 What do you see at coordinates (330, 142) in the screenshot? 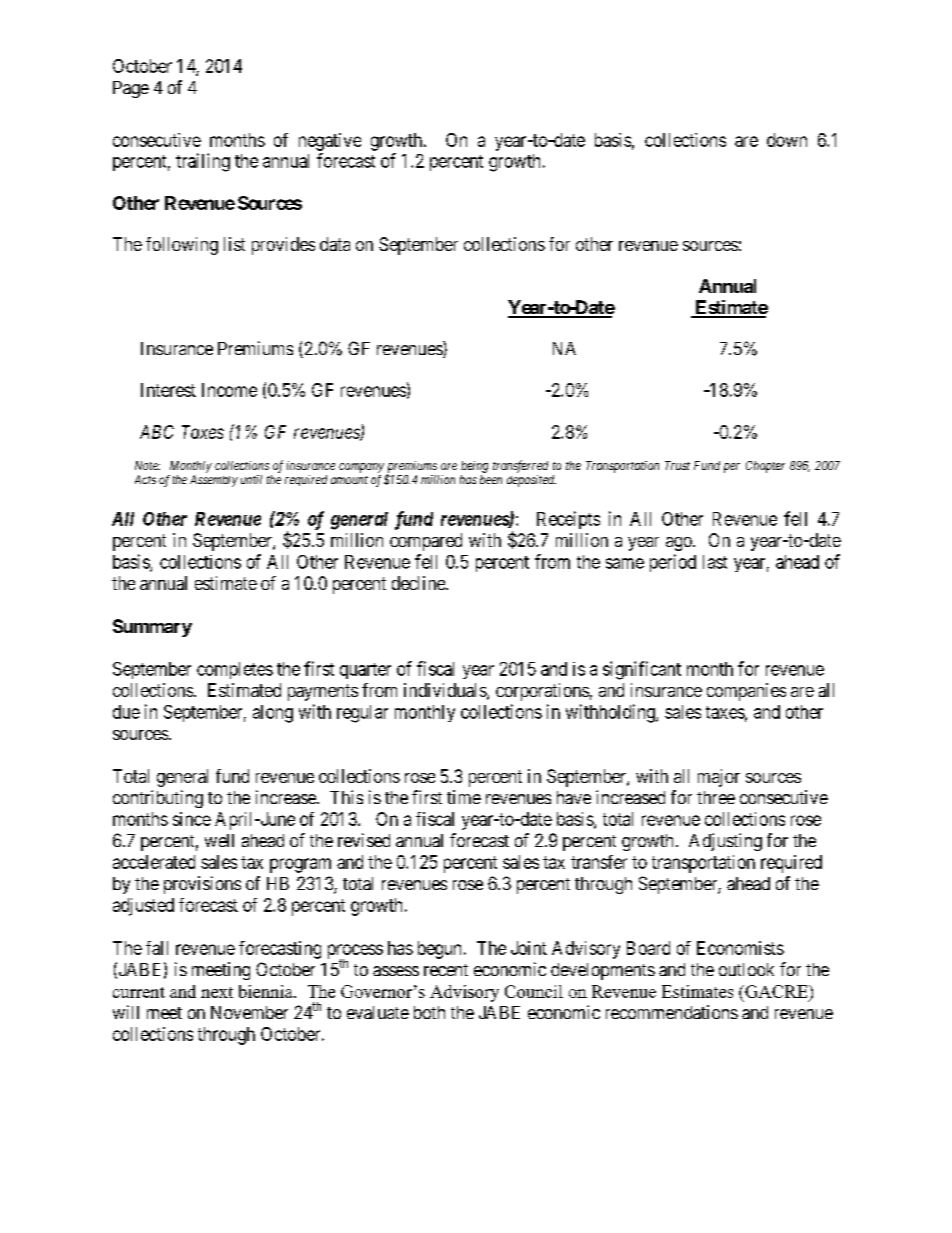
I see `negative` at bounding box center [330, 142].
